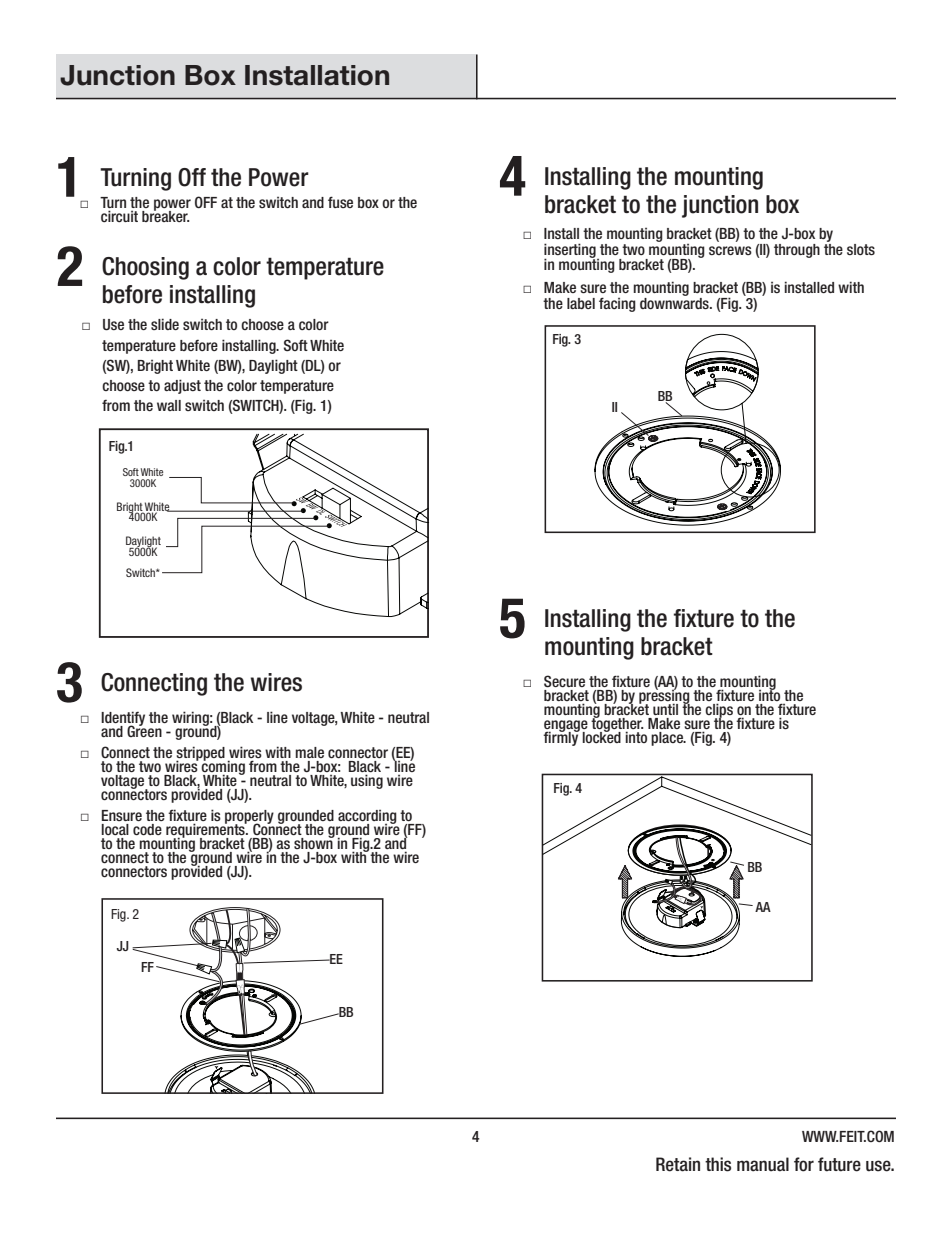 This page has width=952, height=1233. Describe the element at coordinates (571, 251) in the page. I see `inserting` at that location.
